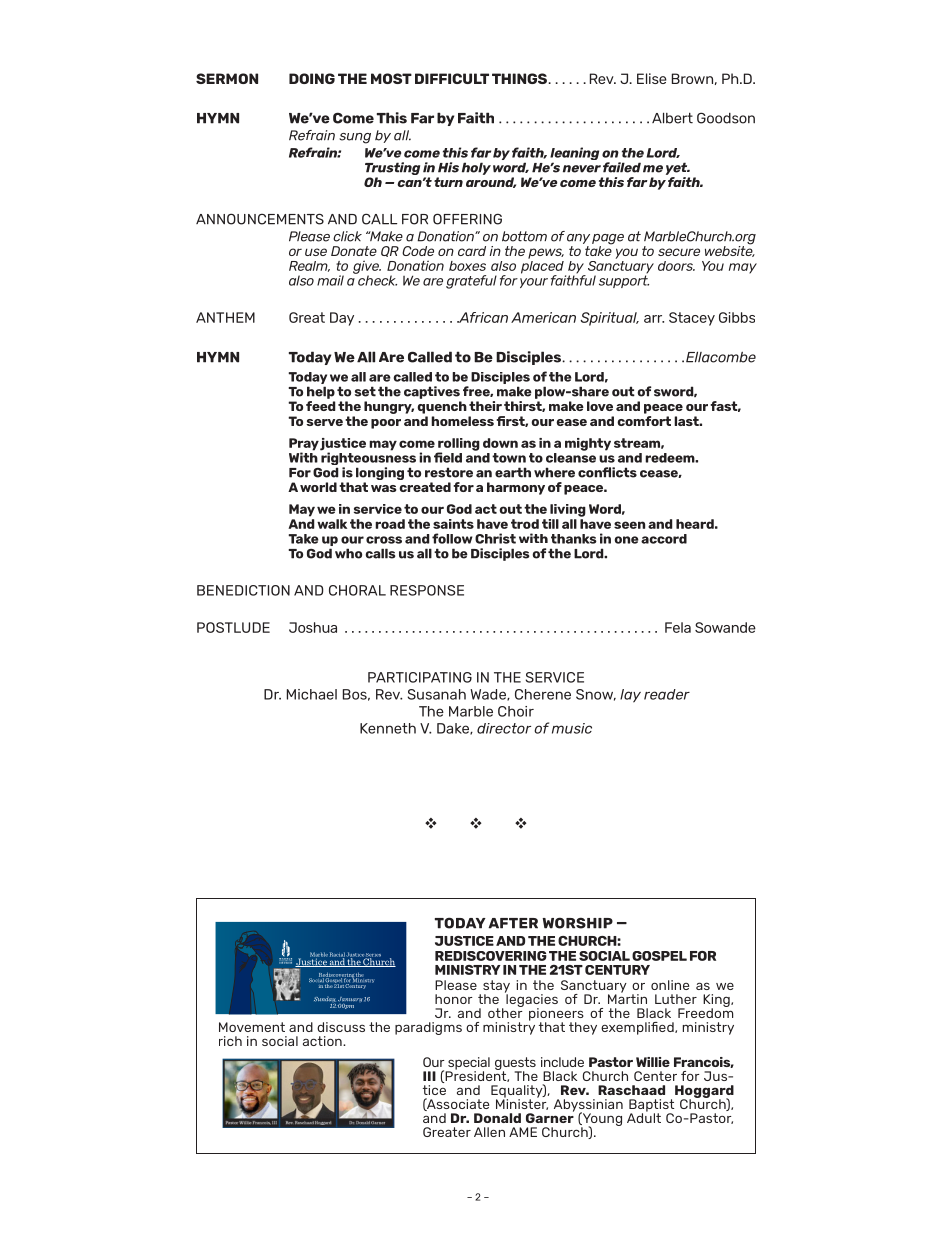  I want to click on Michael, so click(312, 694).
